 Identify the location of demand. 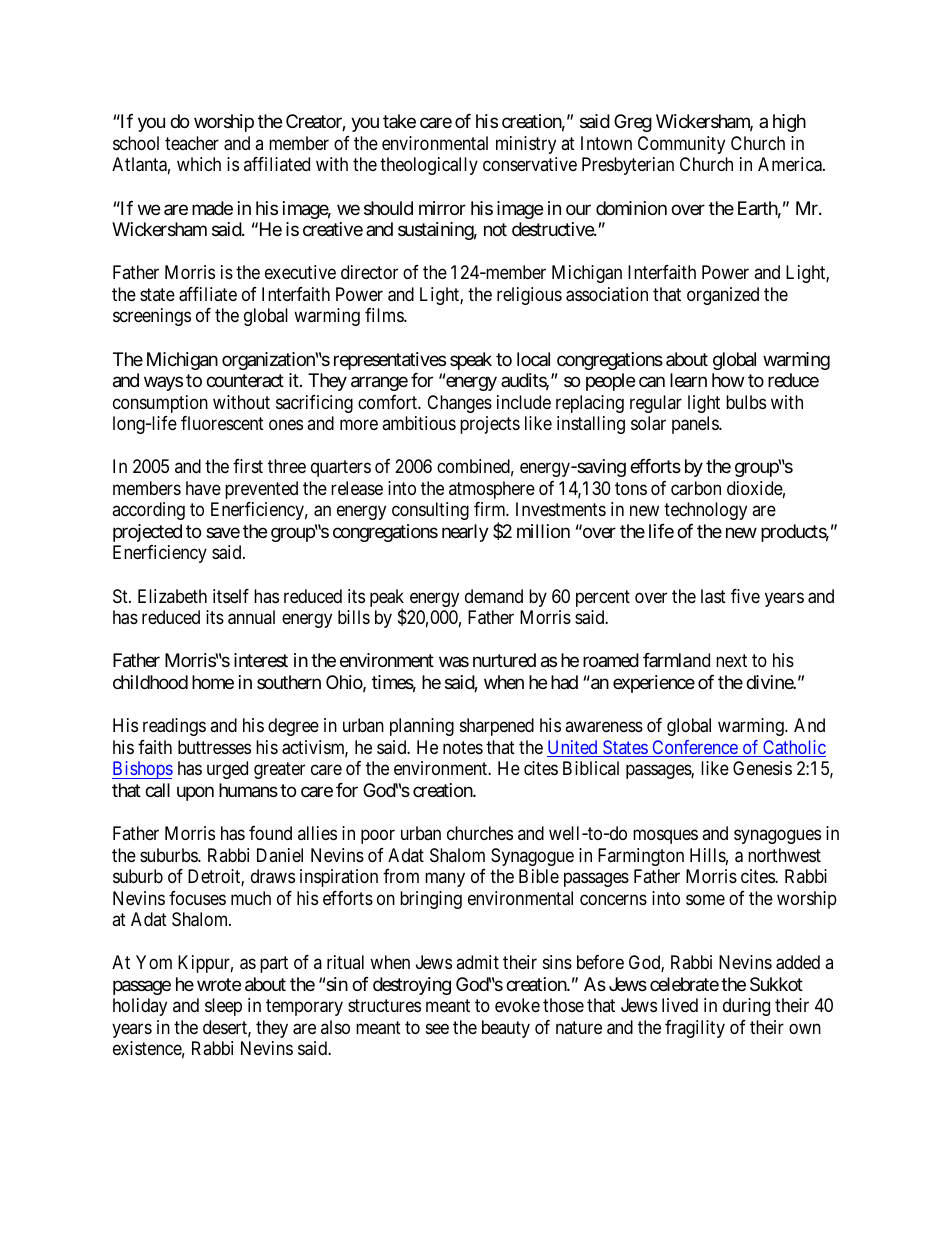
(494, 596).
